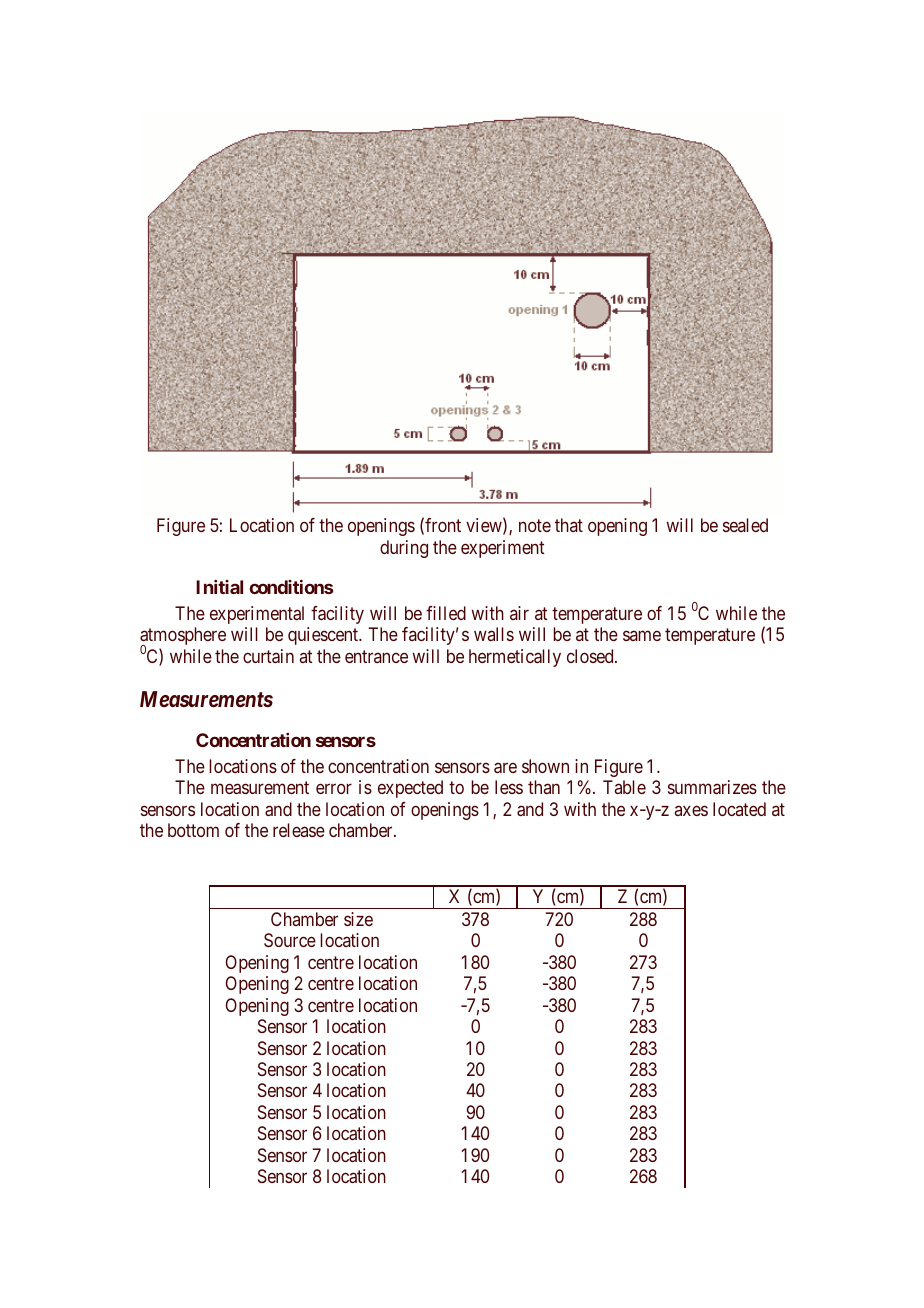 This document has width=924, height=1308. I want to click on during, so click(404, 549).
